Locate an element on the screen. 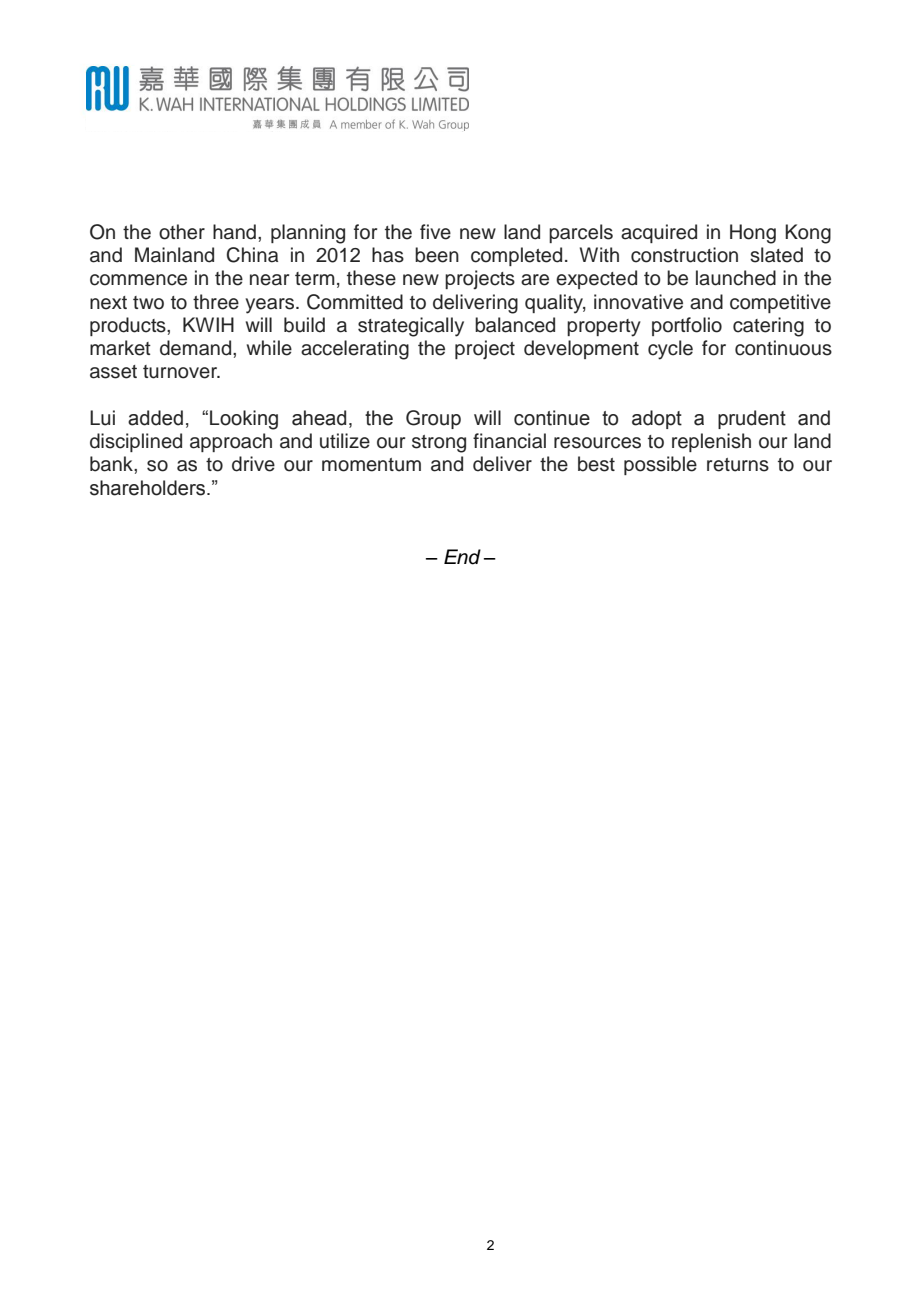 The height and width of the screenshot is (1308, 924). replenish is located at coordinates (711, 442).
